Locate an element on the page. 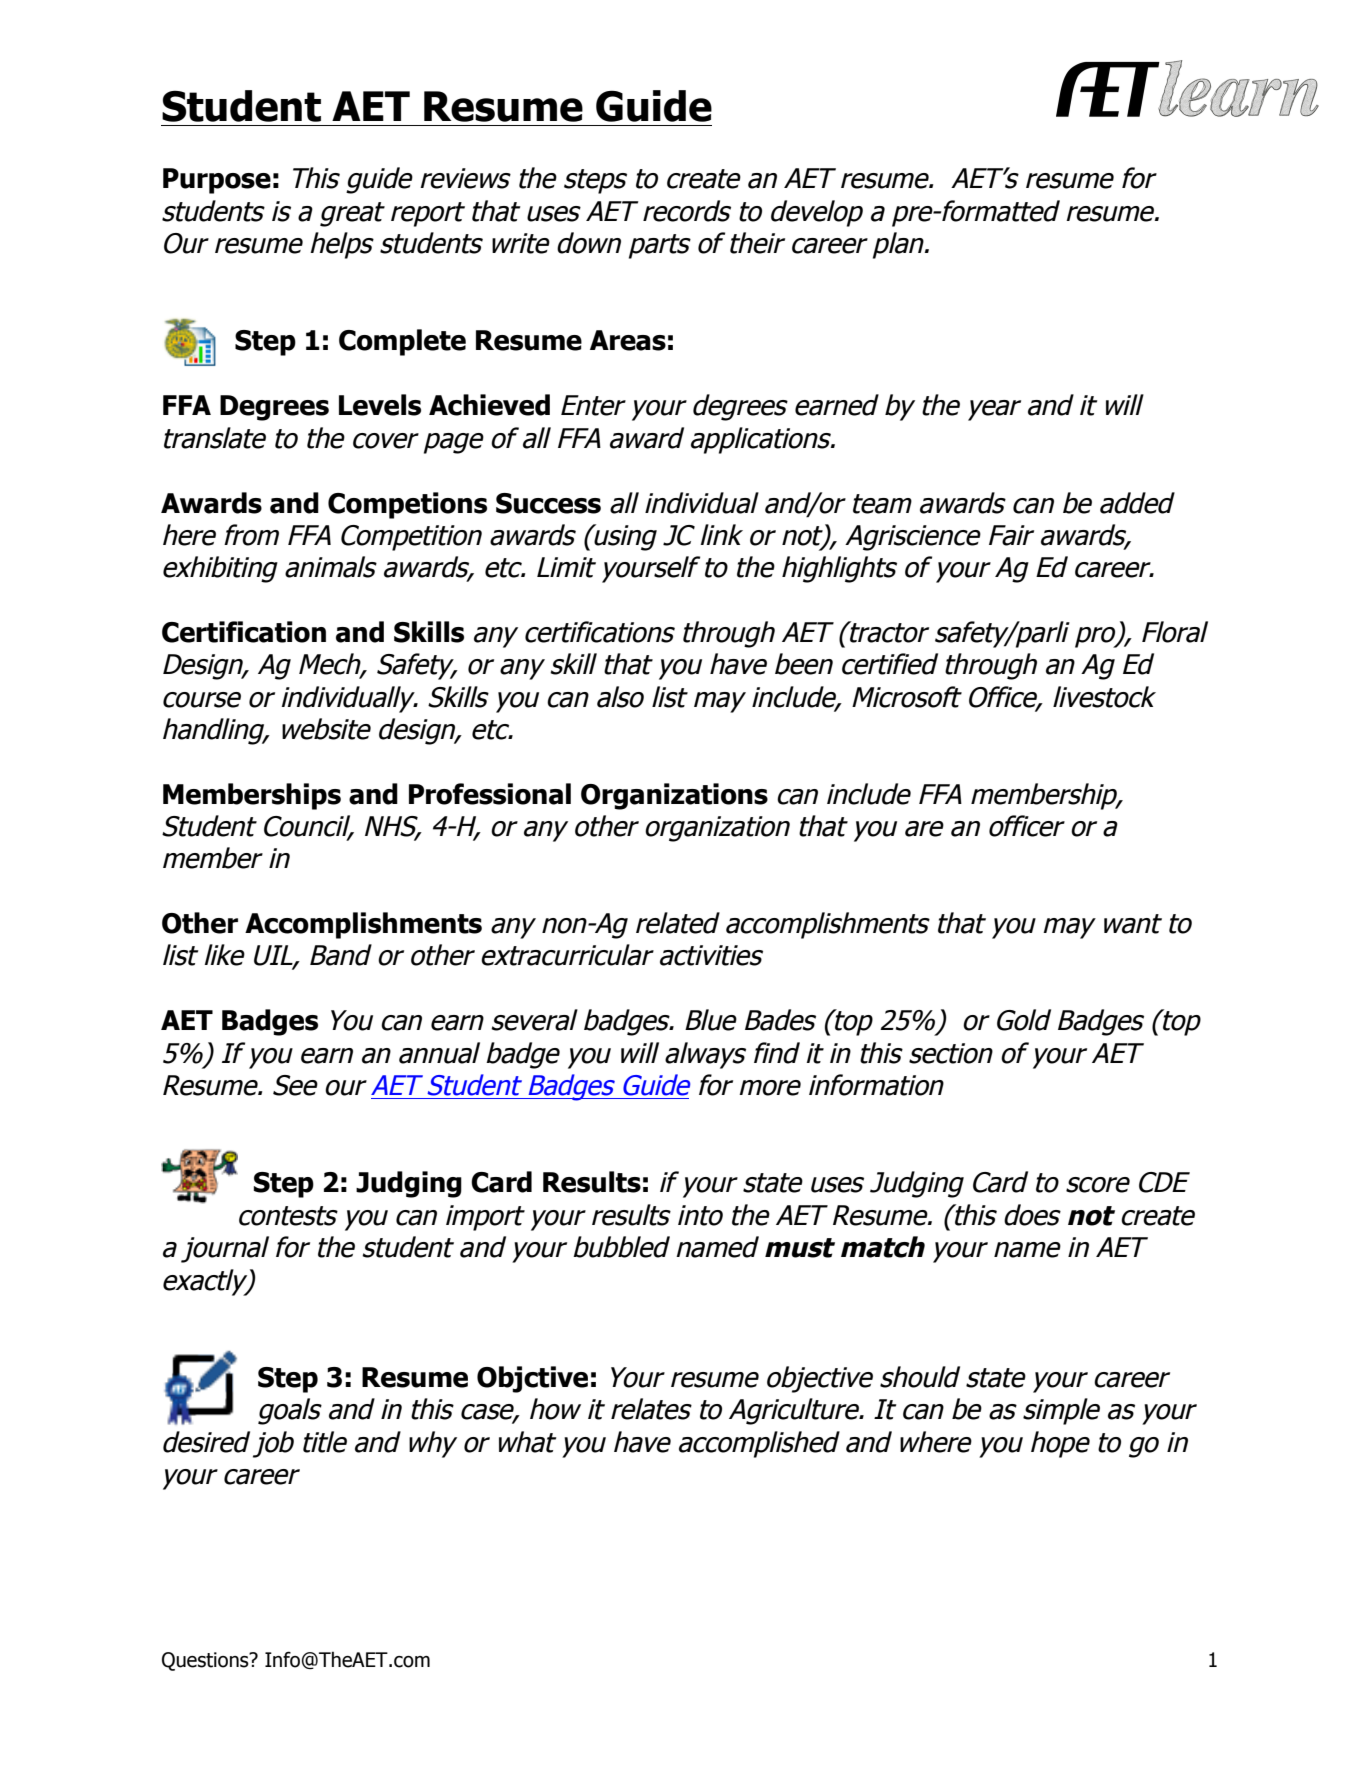  Success is located at coordinates (548, 503).
